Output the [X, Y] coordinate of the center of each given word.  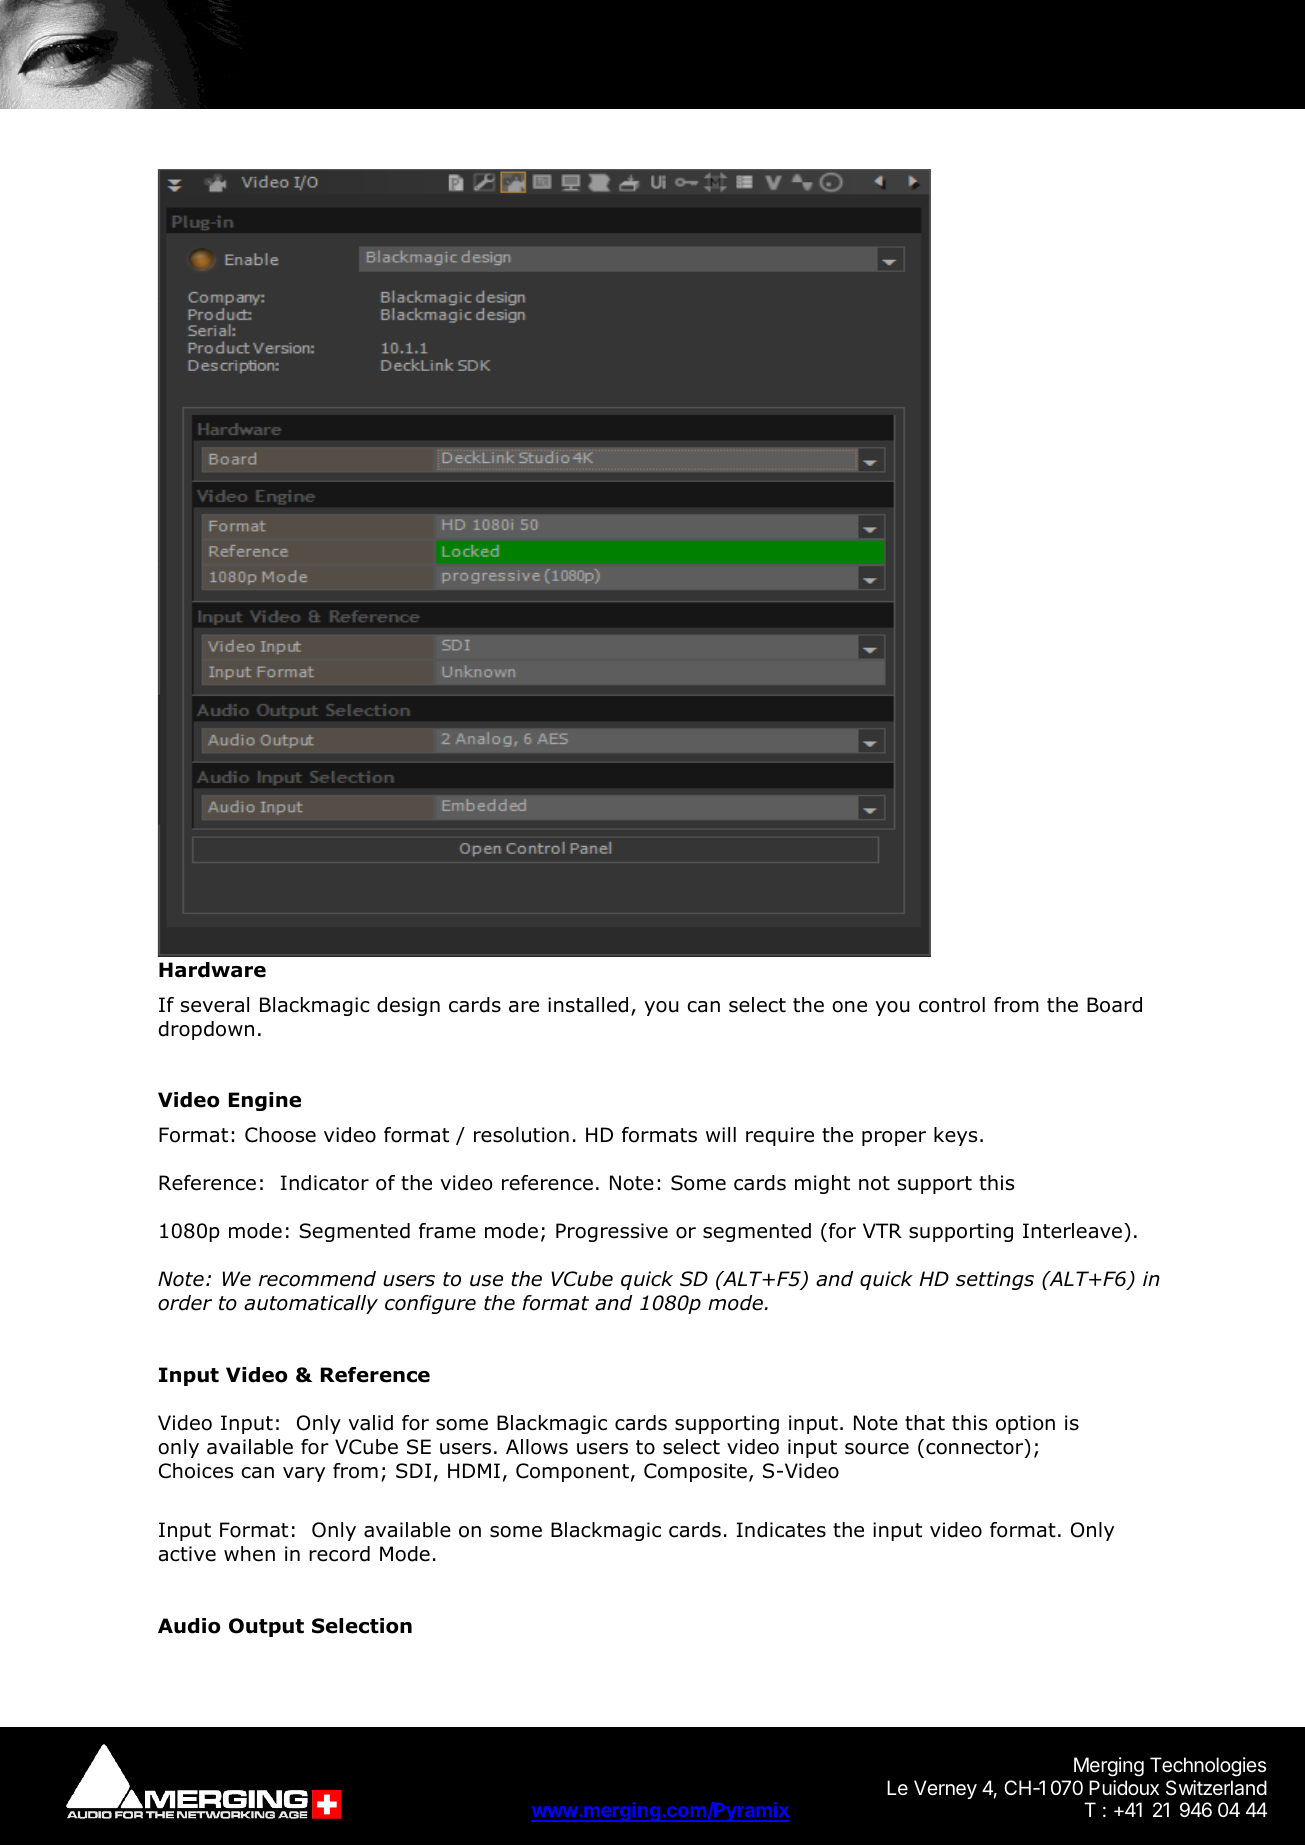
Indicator [325, 1183]
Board [1114, 1005]
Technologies [1208, 1767]
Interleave [1072, 1231]
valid [370, 1423]
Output [266, 1627]
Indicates [781, 1530]
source [877, 1449]
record [339, 1554]
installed [588, 1005]
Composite [695, 1472]
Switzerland [1216, 1788]
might [822, 1184]
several [215, 1005]
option [1025, 1424]
